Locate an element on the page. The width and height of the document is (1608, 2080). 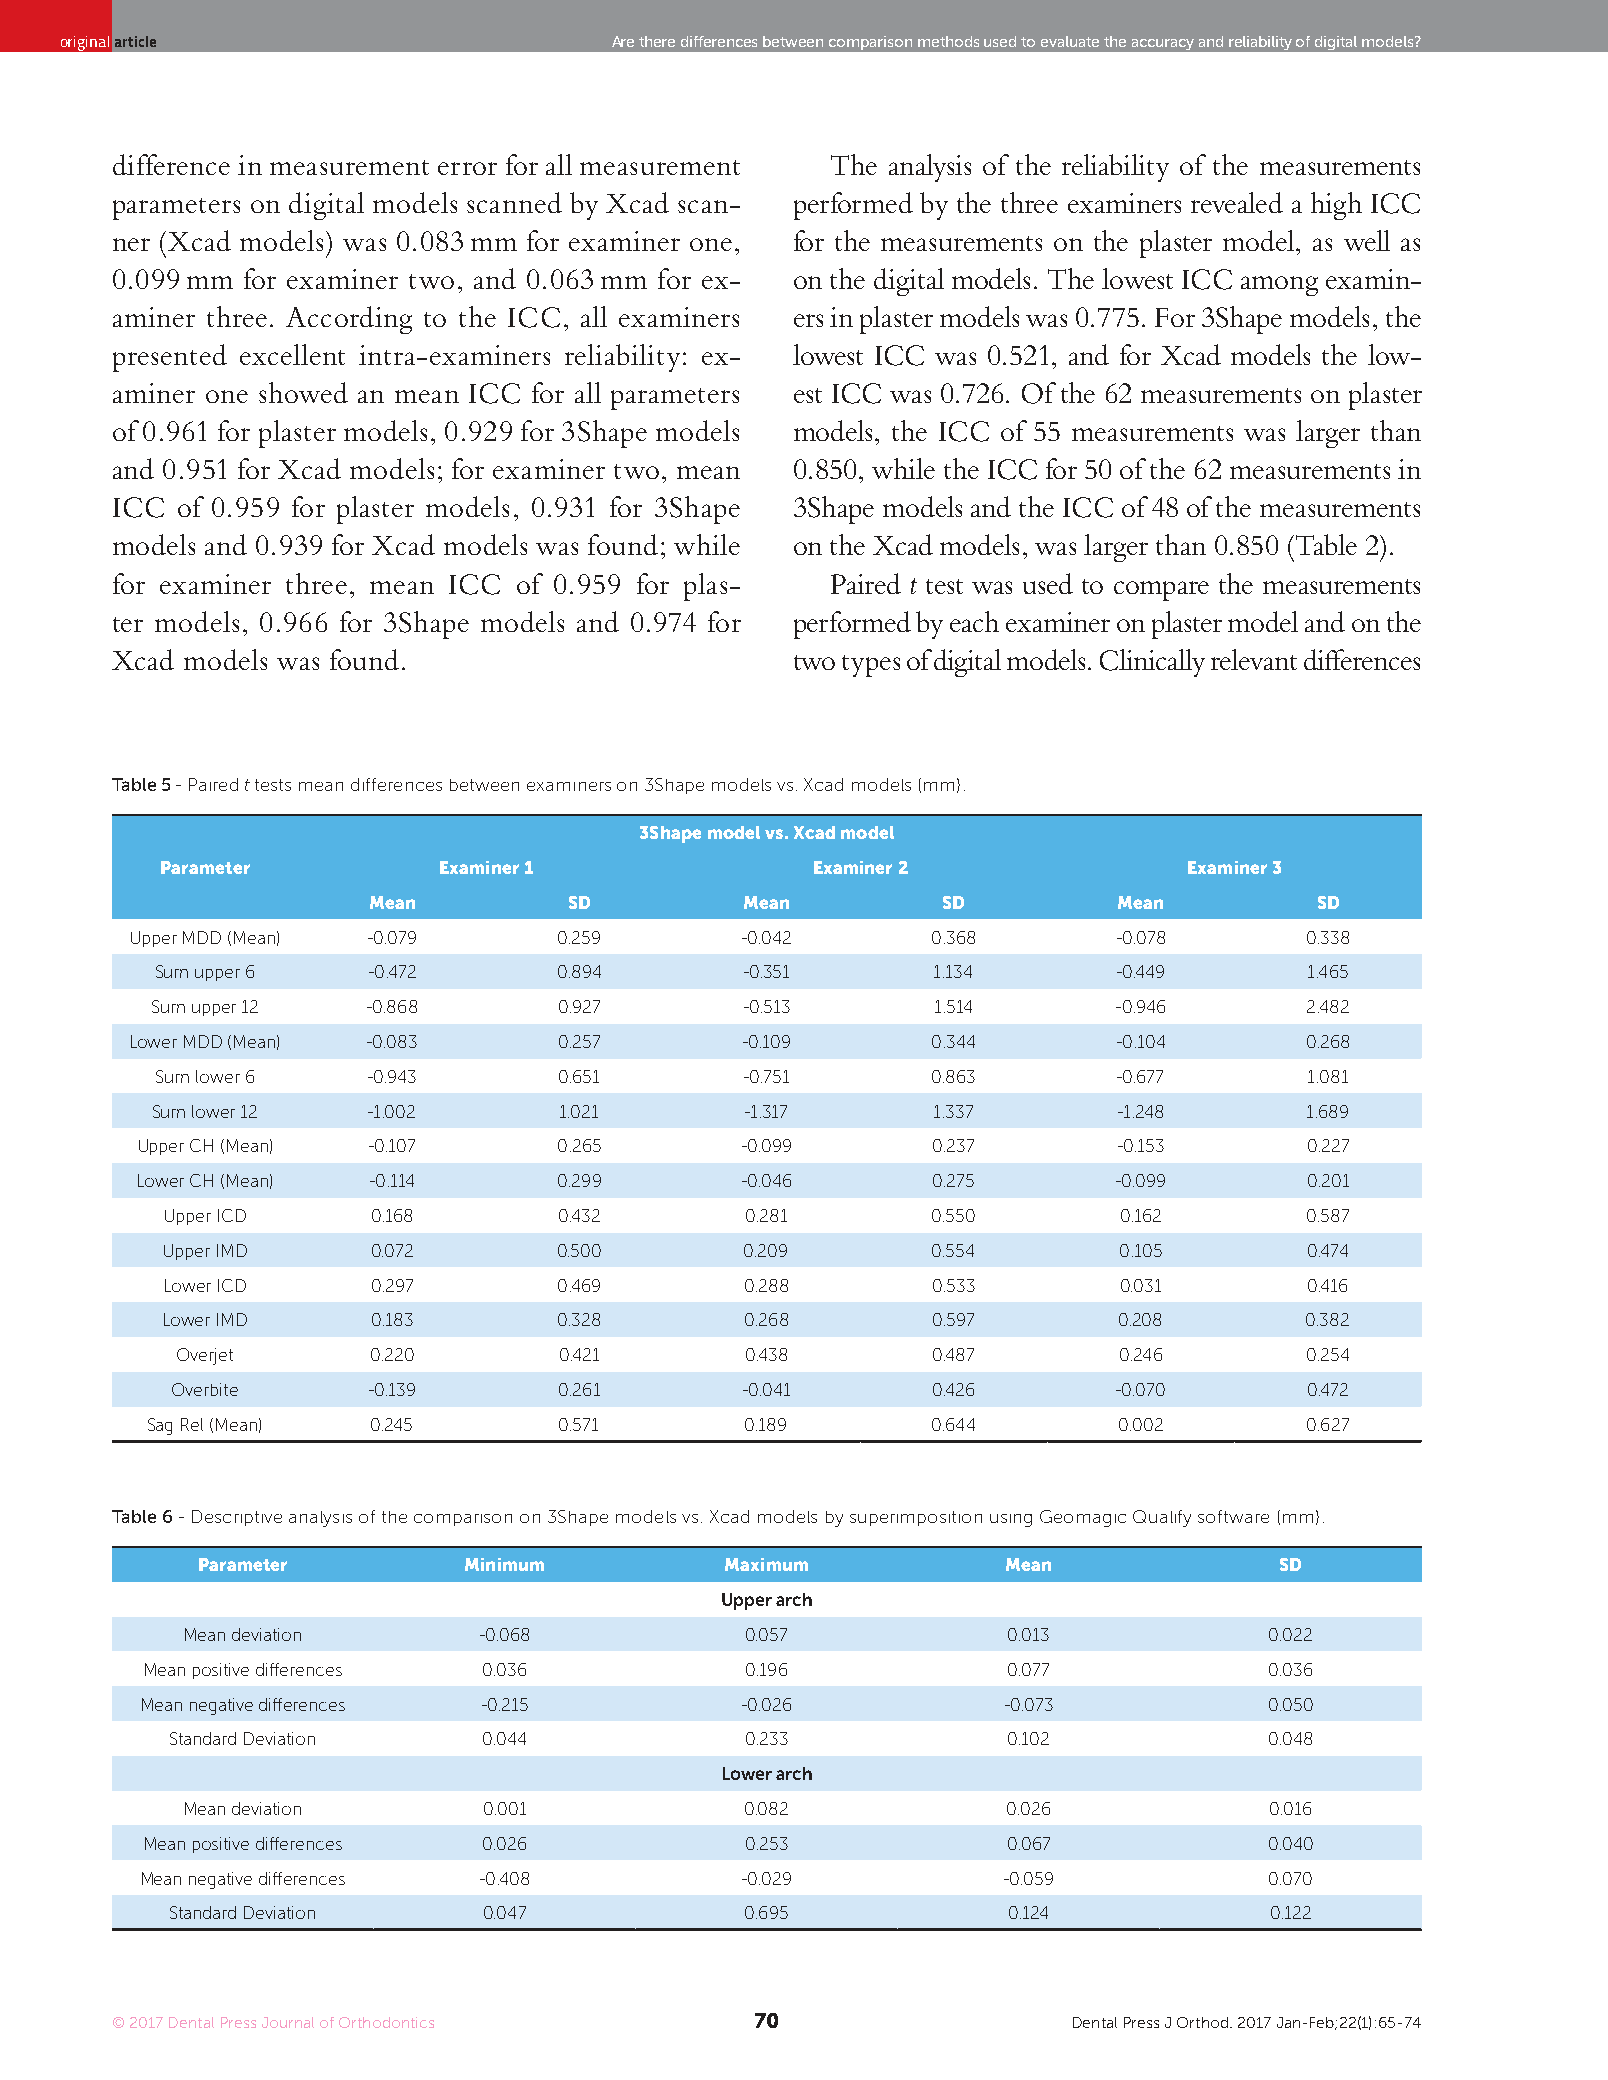
there is located at coordinates (657, 41).
